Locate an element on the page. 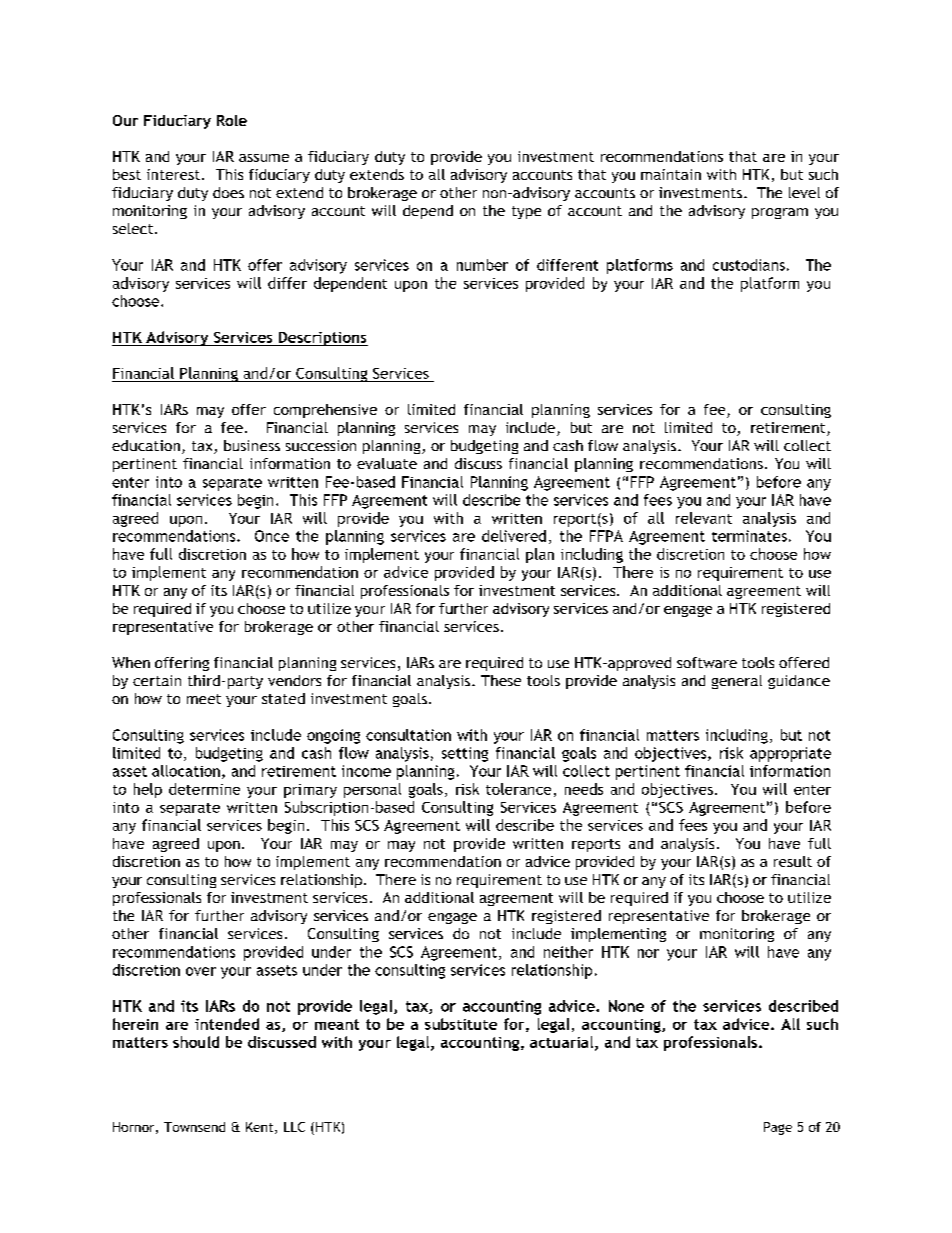 This document has width=952, height=1233. Page is located at coordinates (778, 1128).
